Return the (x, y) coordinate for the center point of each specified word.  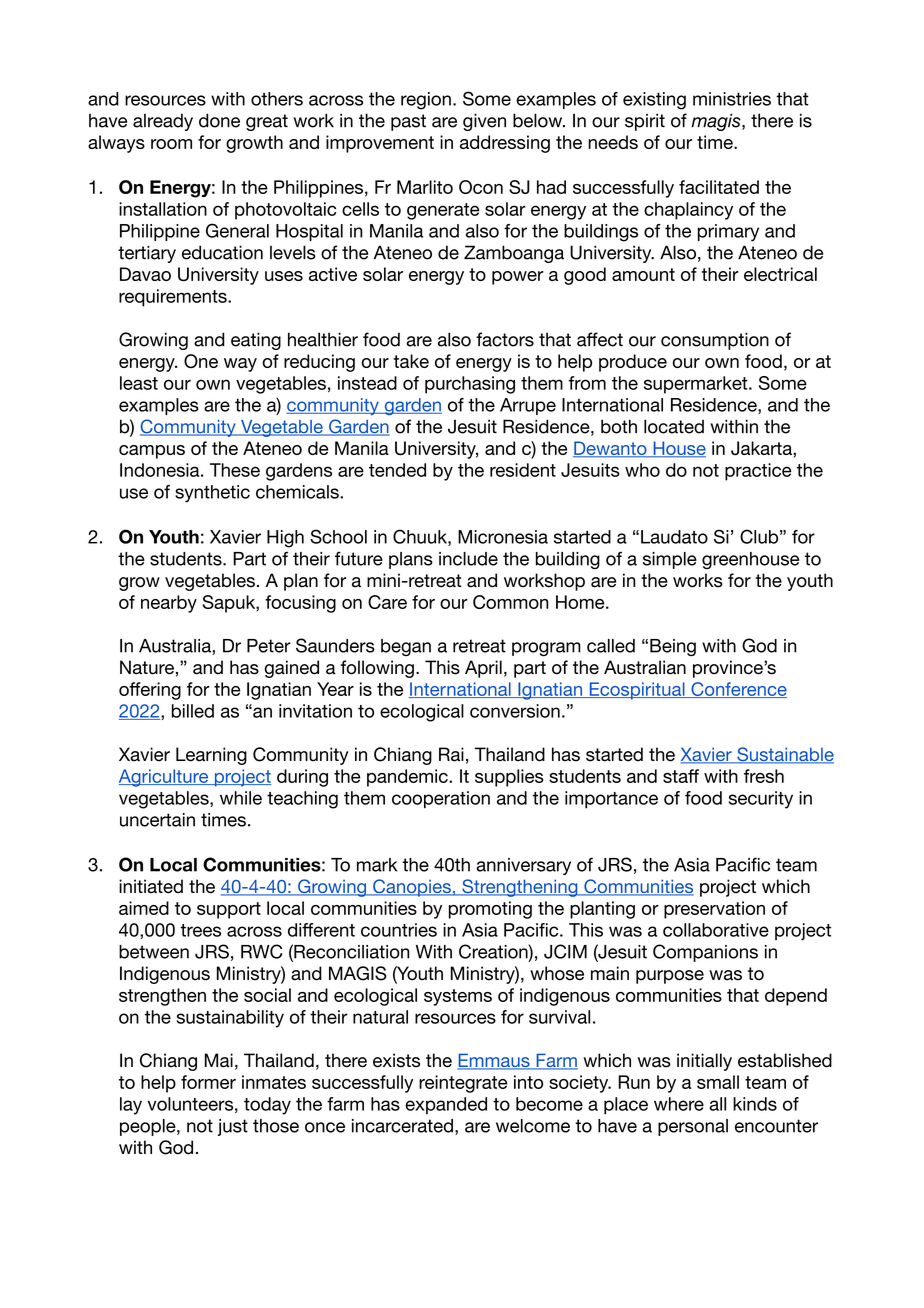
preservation (714, 910)
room (171, 144)
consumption (715, 341)
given (484, 122)
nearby (169, 604)
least (139, 383)
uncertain (157, 820)
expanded (446, 1105)
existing (654, 101)
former (208, 1082)
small (718, 1082)
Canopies (412, 888)
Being (673, 647)
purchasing (470, 385)
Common (511, 602)
